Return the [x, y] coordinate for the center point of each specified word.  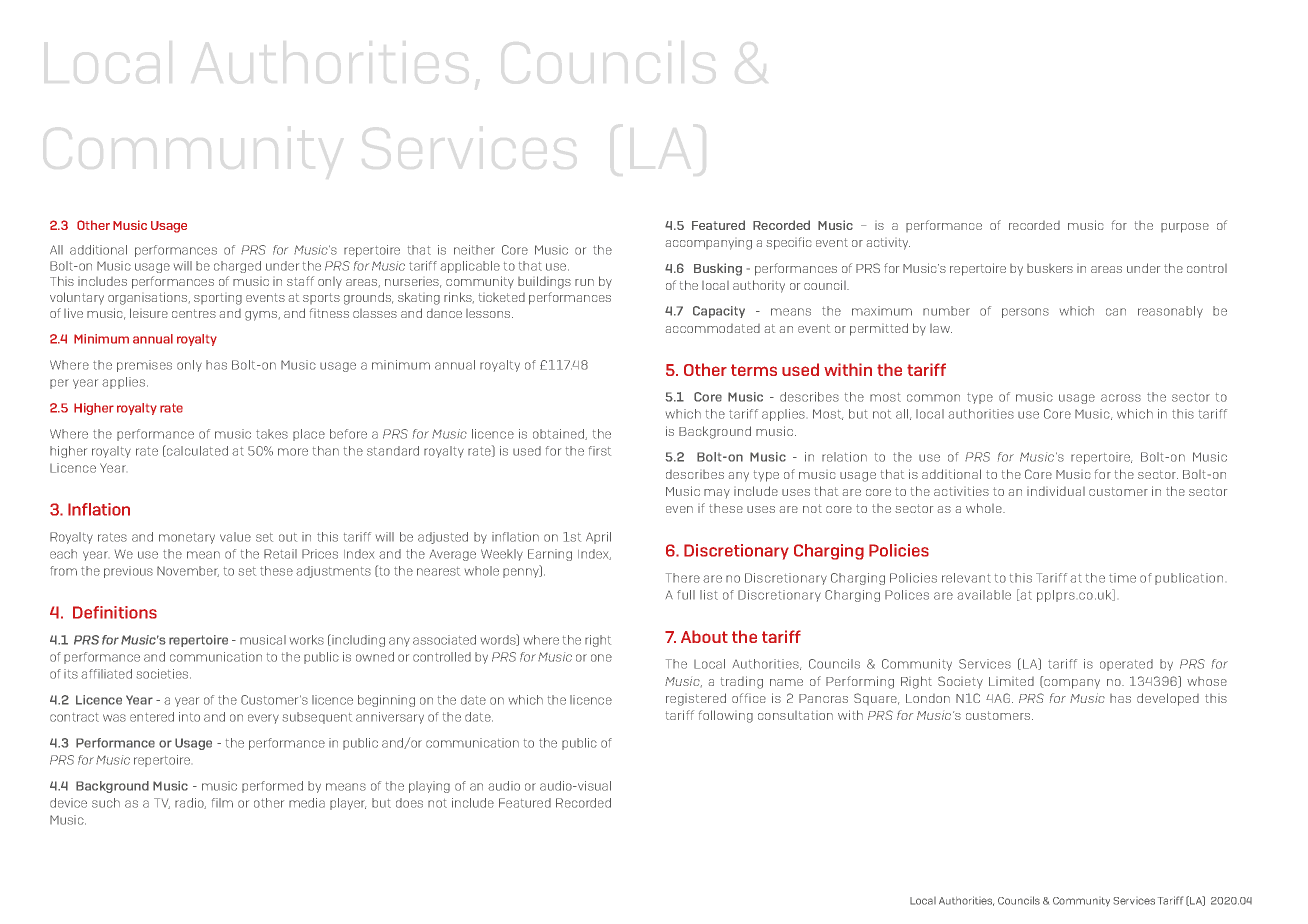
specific [788, 243]
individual [1056, 491]
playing [429, 787]
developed [1168, 699]
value [235, 537]
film [222, 803]
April [598, 538]
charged [237, 267]
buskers [1050, 268]
